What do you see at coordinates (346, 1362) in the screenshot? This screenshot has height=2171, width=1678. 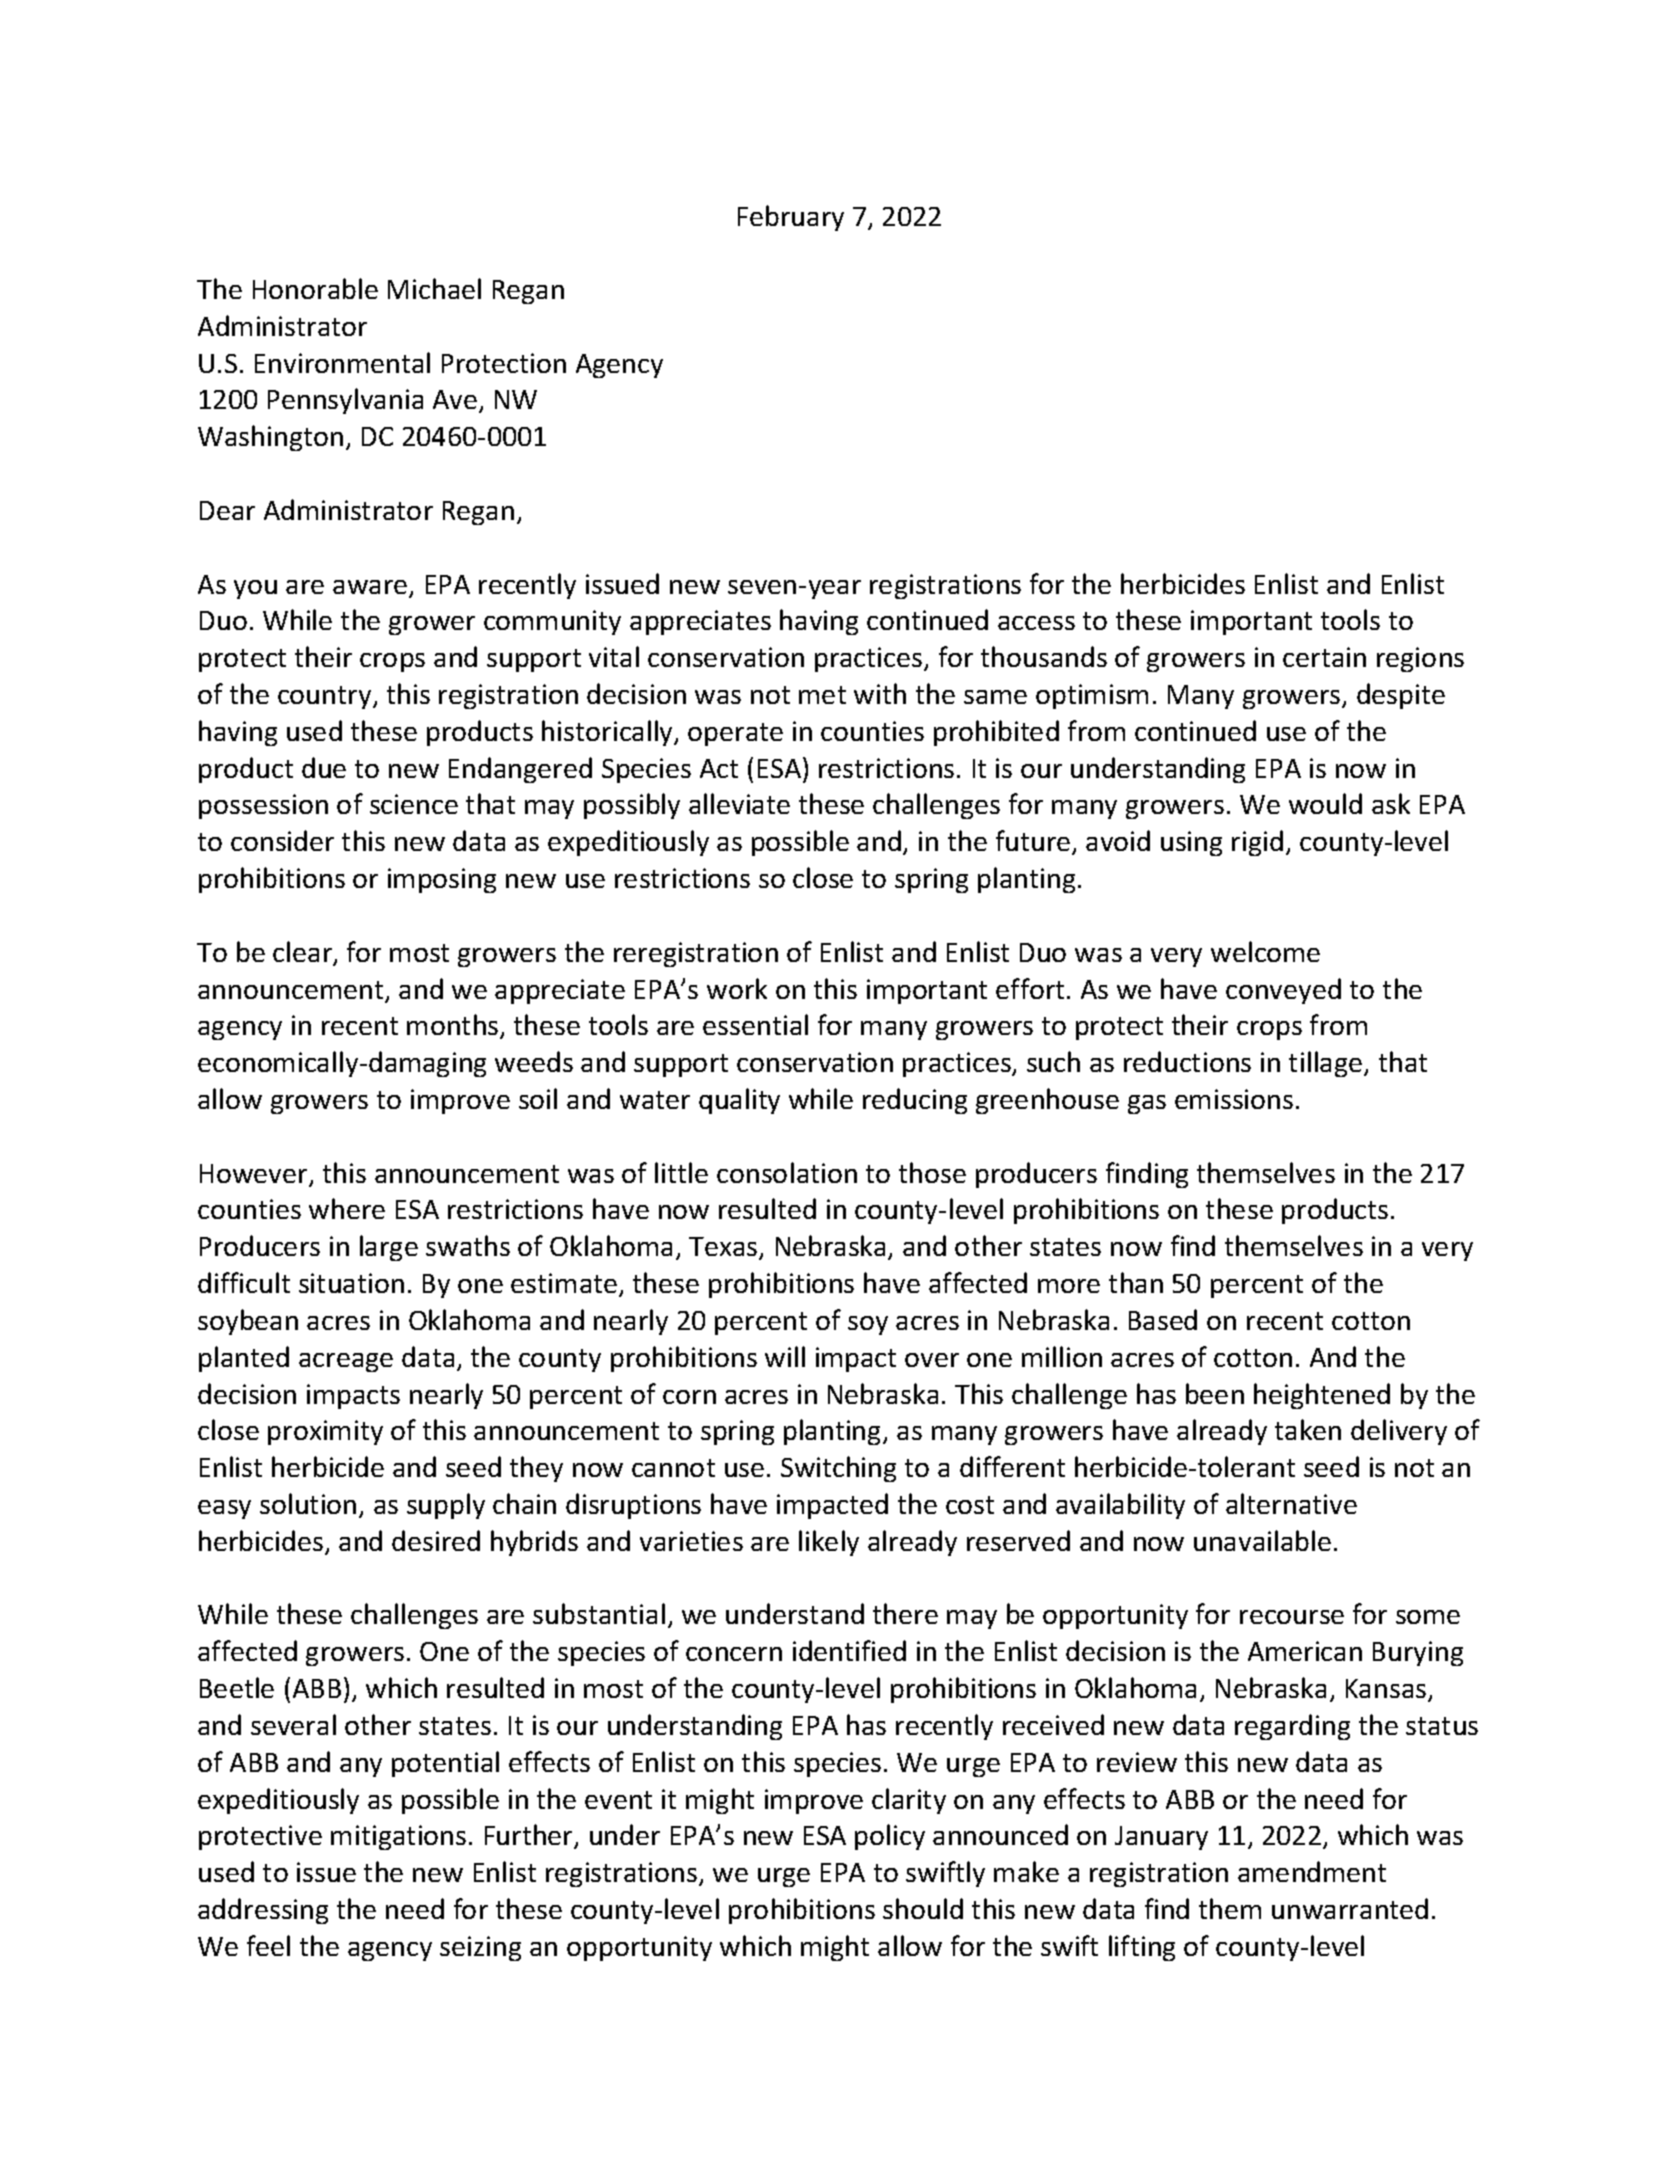 I see `acreage` at bounding box center [346, 1362].
